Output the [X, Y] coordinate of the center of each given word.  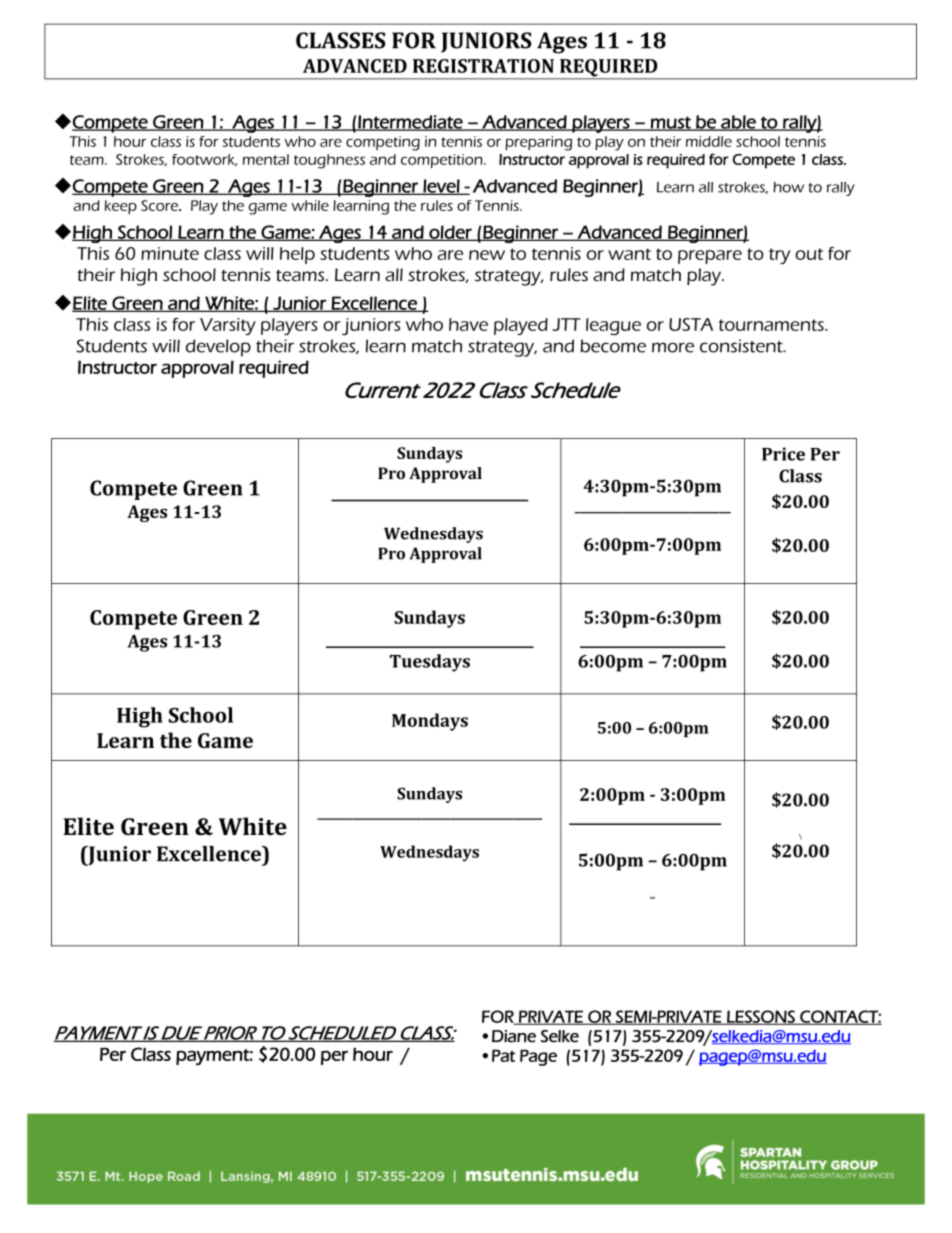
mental [266, 159]
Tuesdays [430, 663]
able [738, 123]
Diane [514, 1036]
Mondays [430, 722]
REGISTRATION [483, 66]
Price [783, 454]
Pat [503, 1055]
